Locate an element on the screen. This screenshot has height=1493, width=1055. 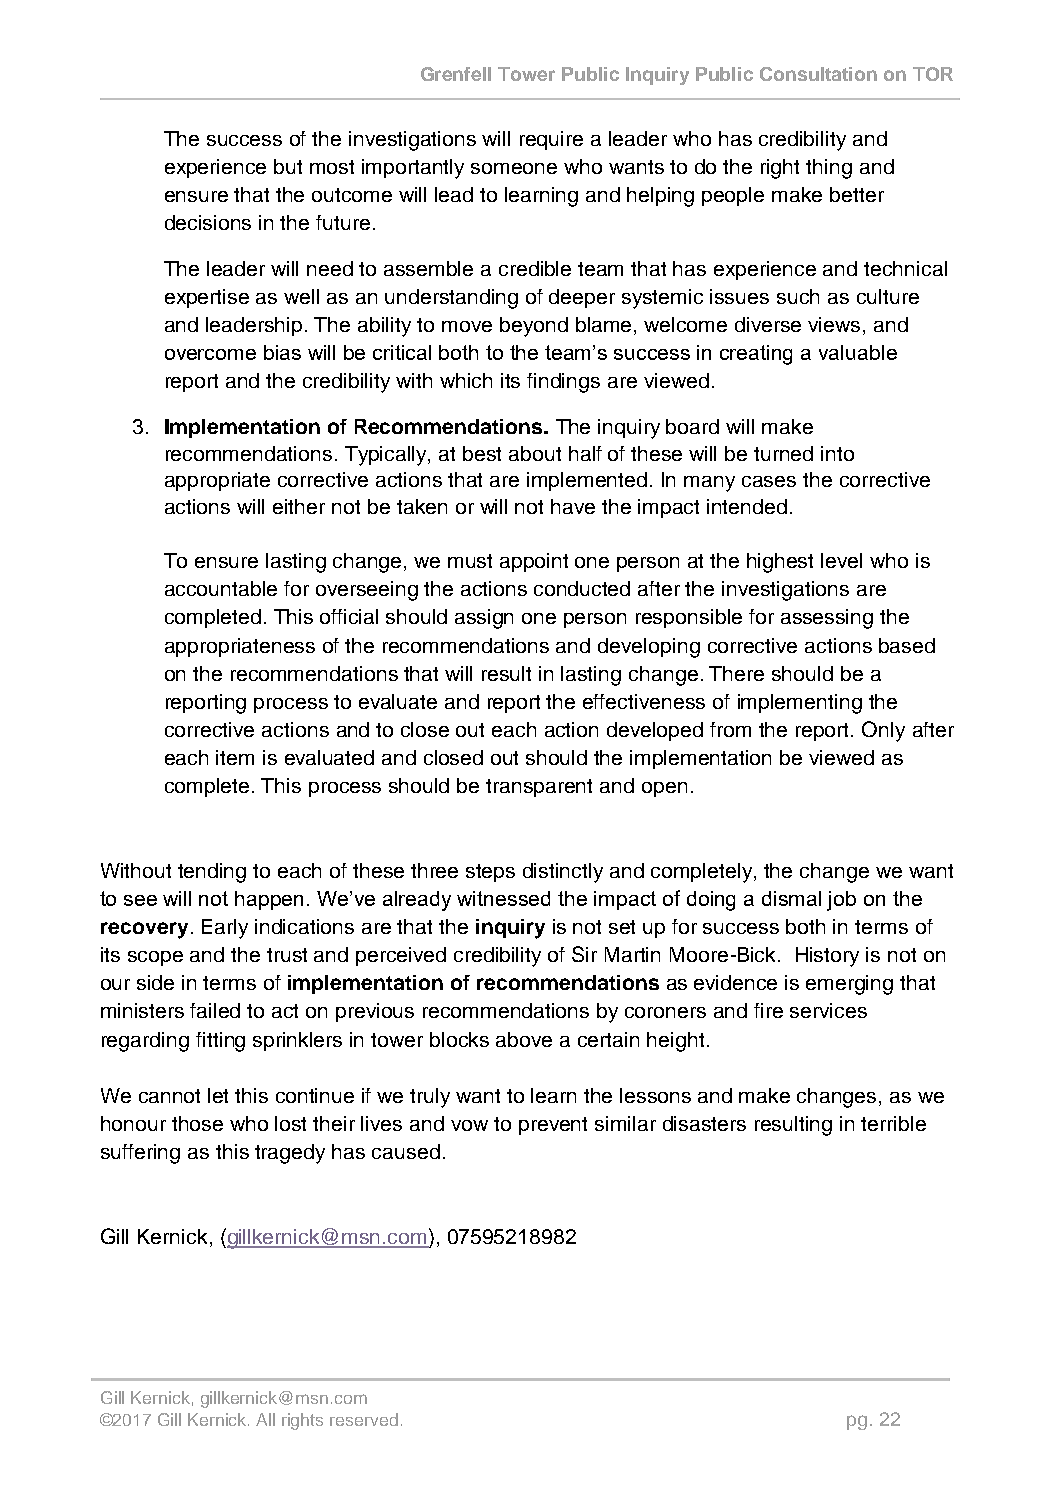
caused is located at coordinates (406, 1151).
